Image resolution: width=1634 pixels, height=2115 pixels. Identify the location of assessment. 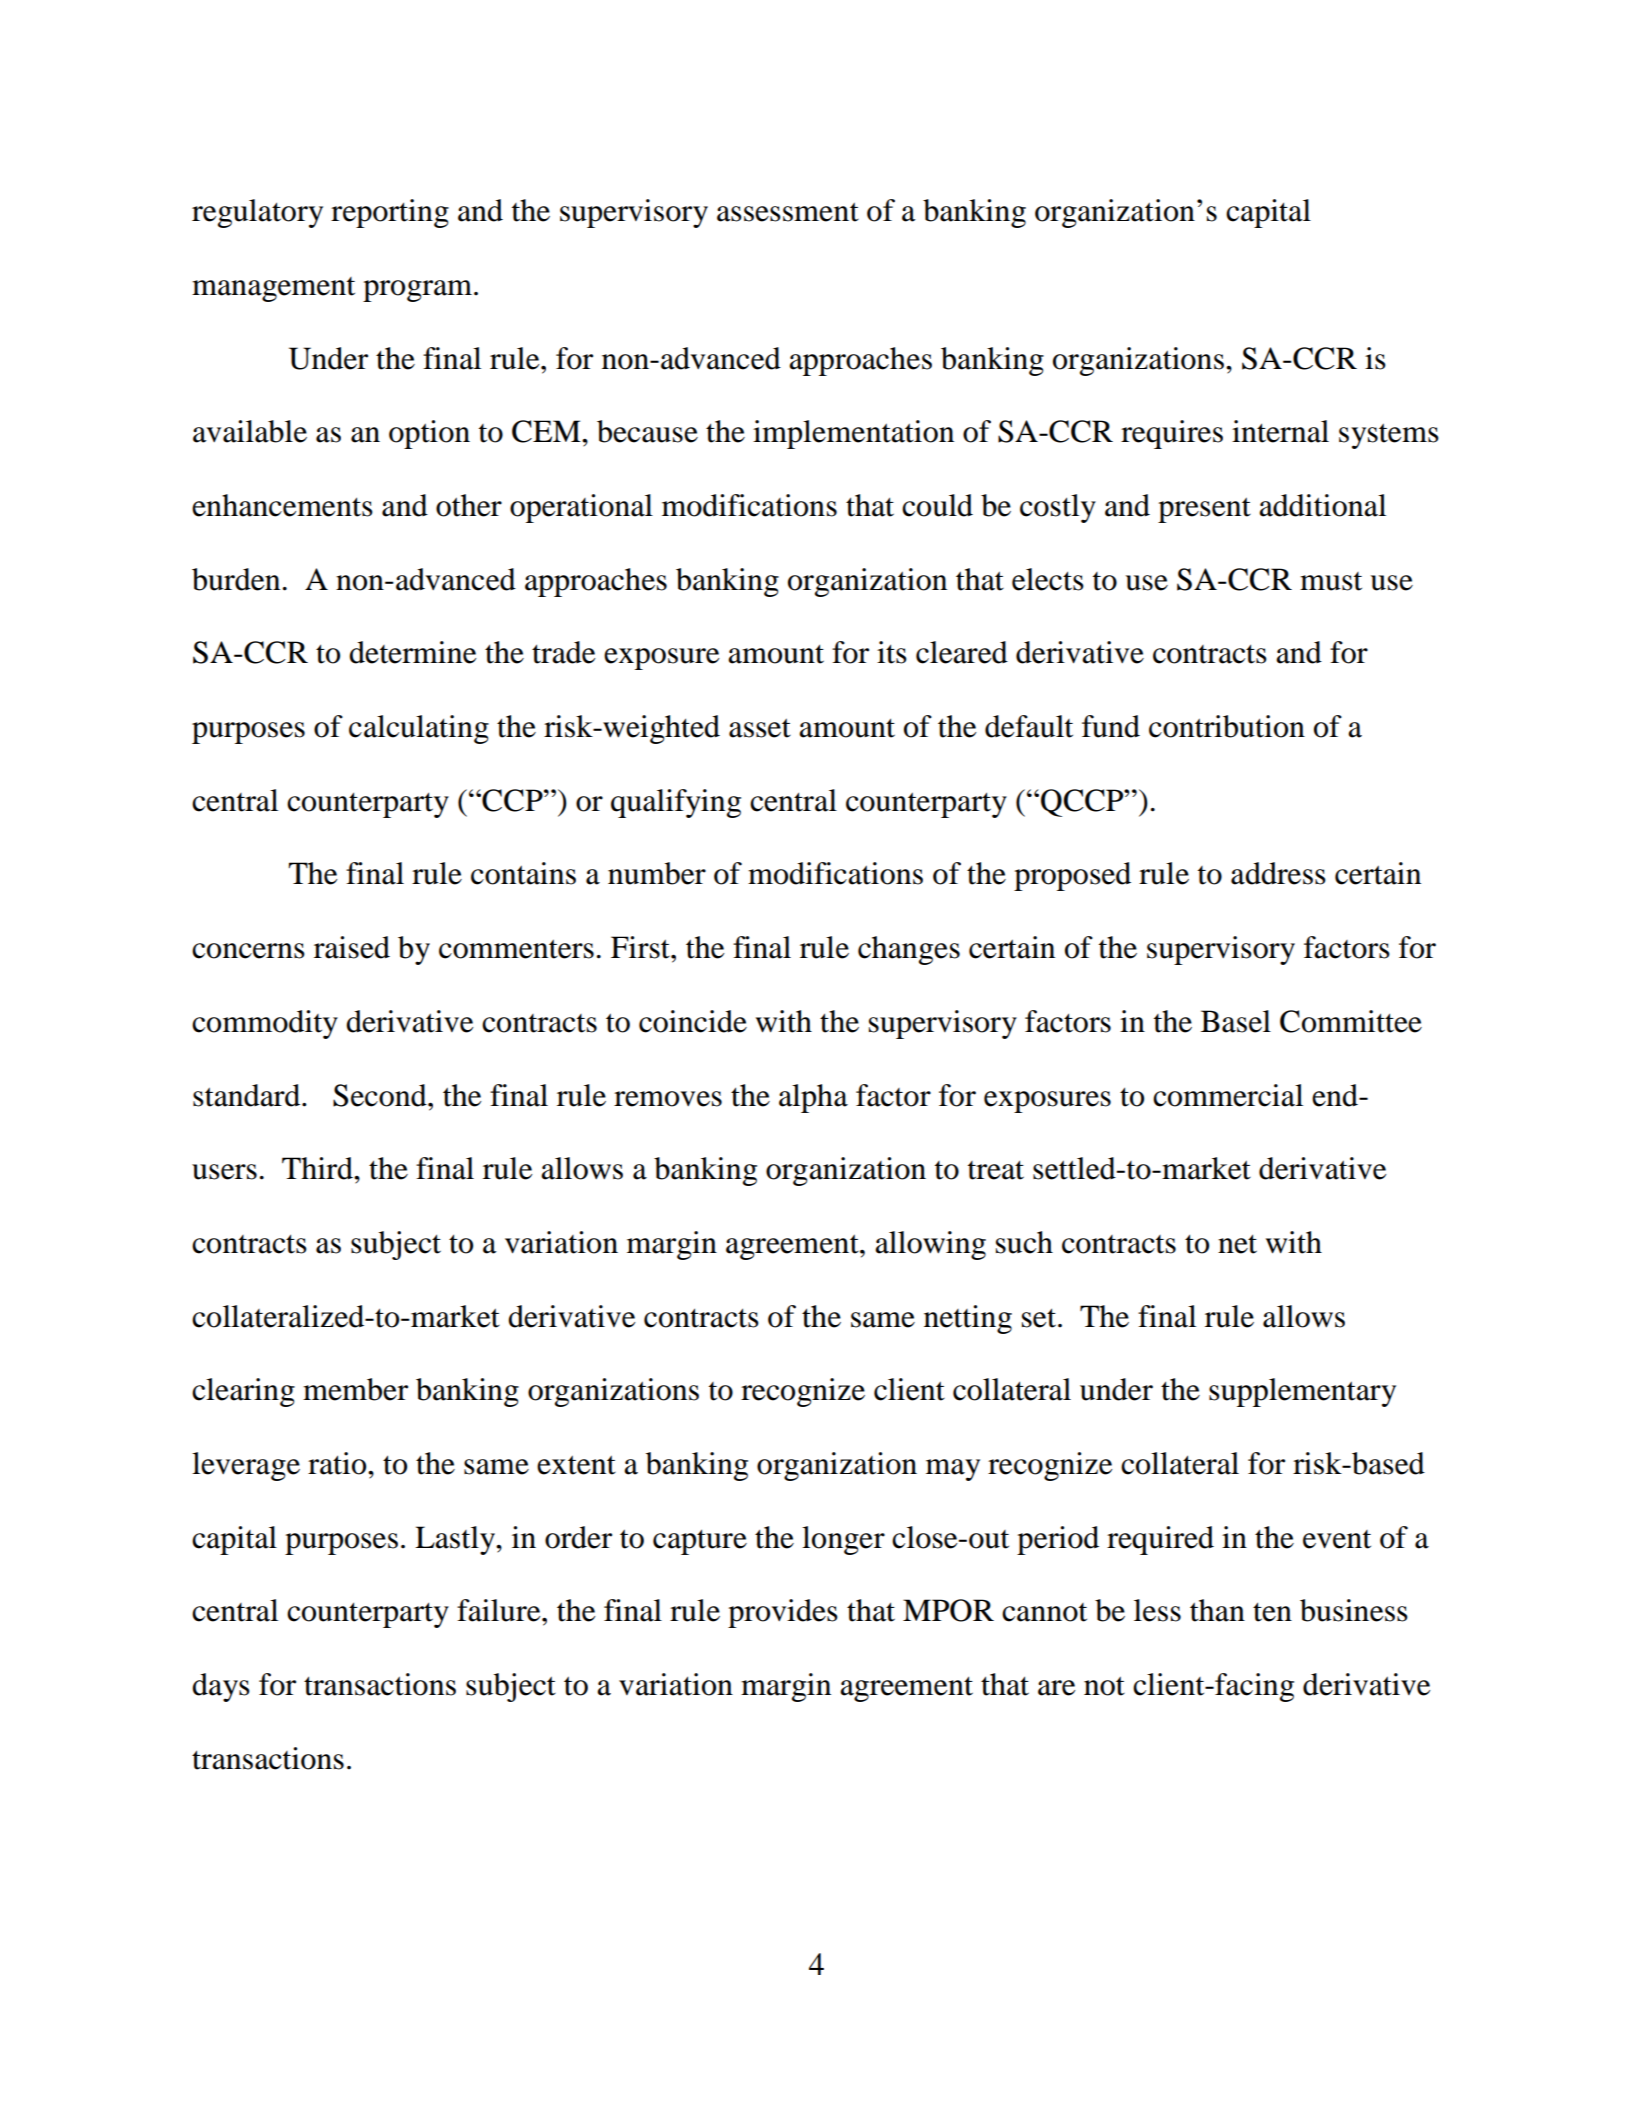
(788, 212).
